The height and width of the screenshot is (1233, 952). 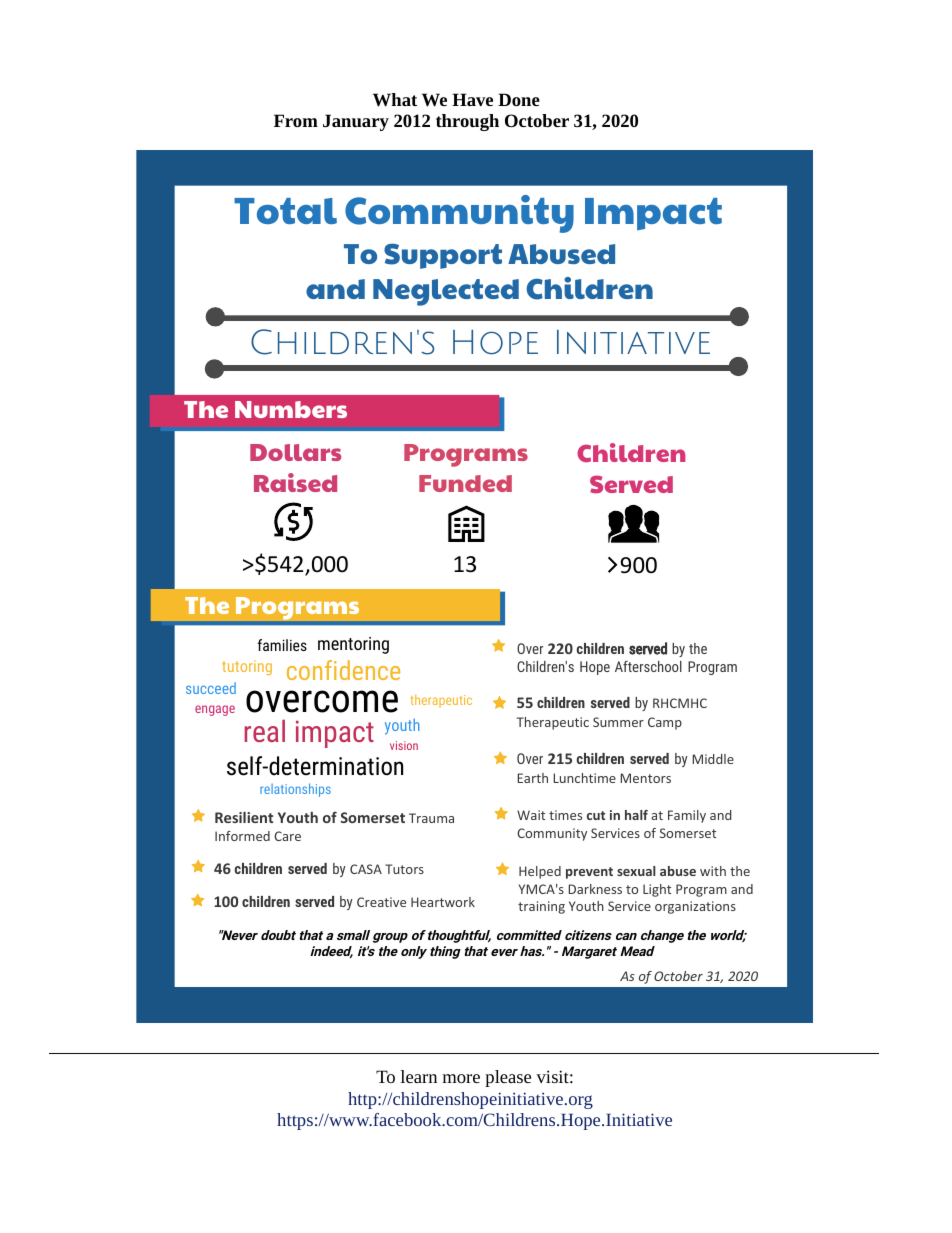 What do you see at coordinates (282, 645) in the screenshot?
I see `families` at bounding box center [282, 645].
